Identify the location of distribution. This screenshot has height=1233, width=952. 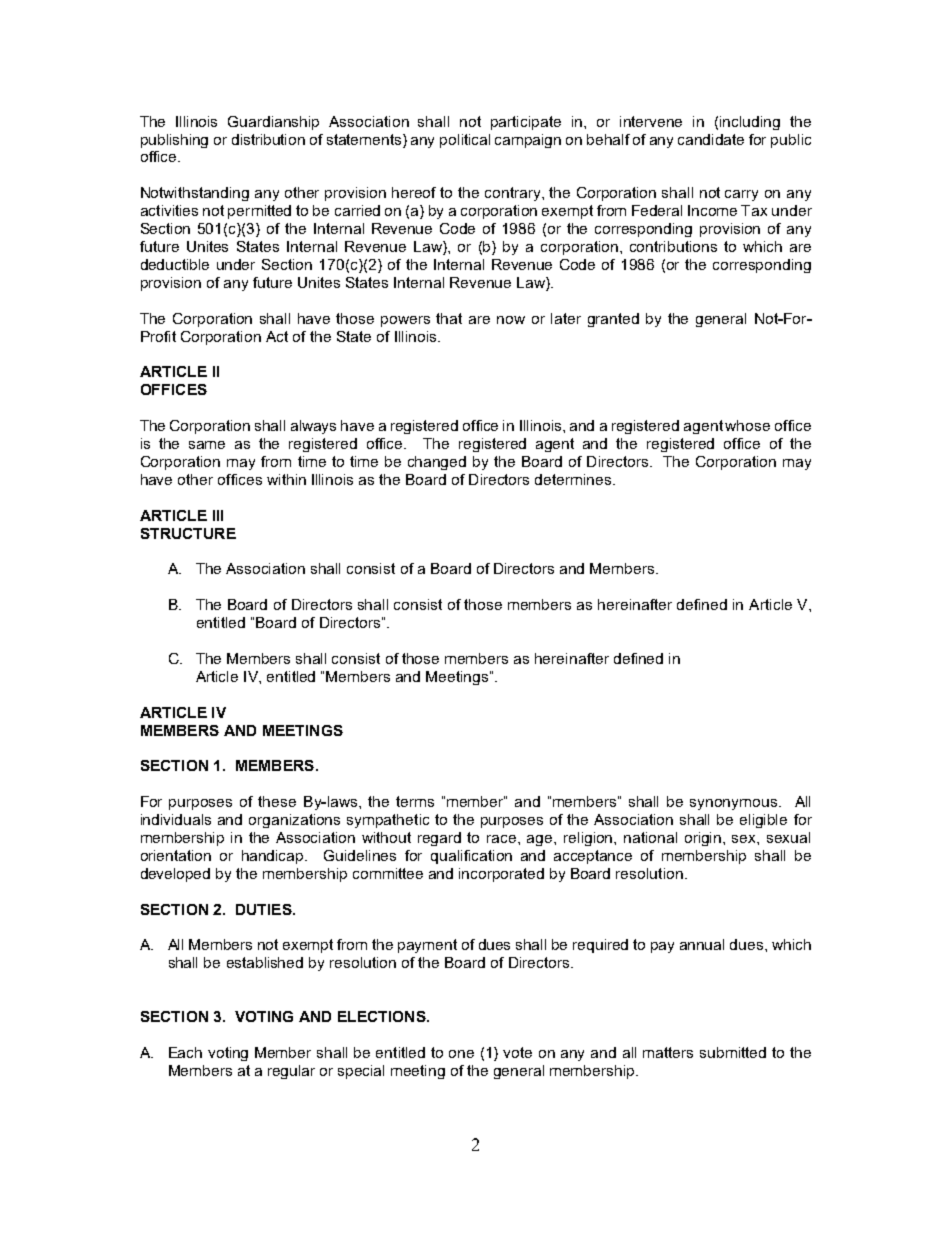
(268, 139).
